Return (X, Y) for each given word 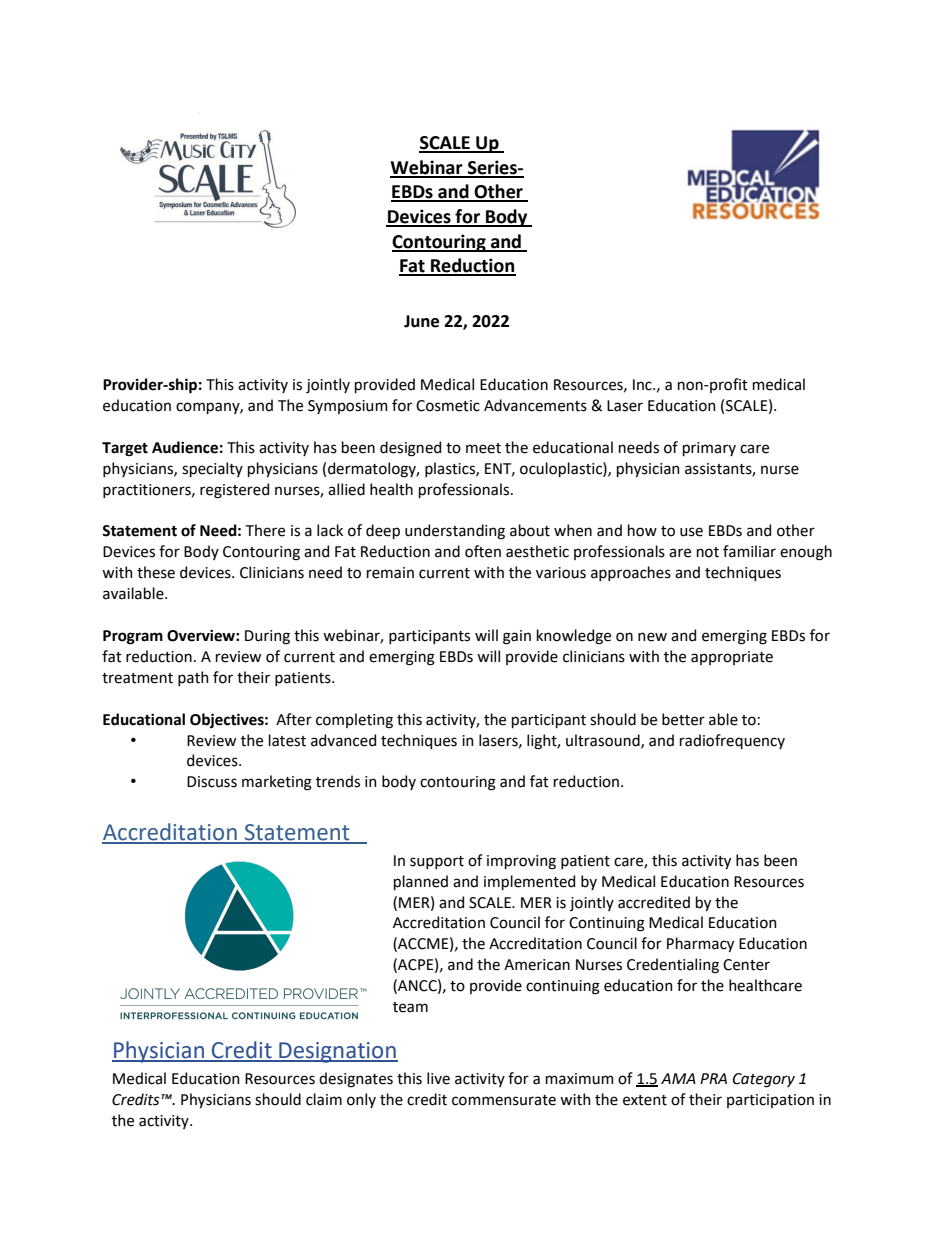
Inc (643, 385)
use (691, 532)
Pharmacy (700, 944)
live (438, 1078)
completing (354, 721)
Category (764, 1080)
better (683, 719)
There (265, 530)
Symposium (348, 407)
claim (324, 1099)
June (421, 321)
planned (421, 882)
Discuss (212, 782)
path (193, 678)
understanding (455, 532)
